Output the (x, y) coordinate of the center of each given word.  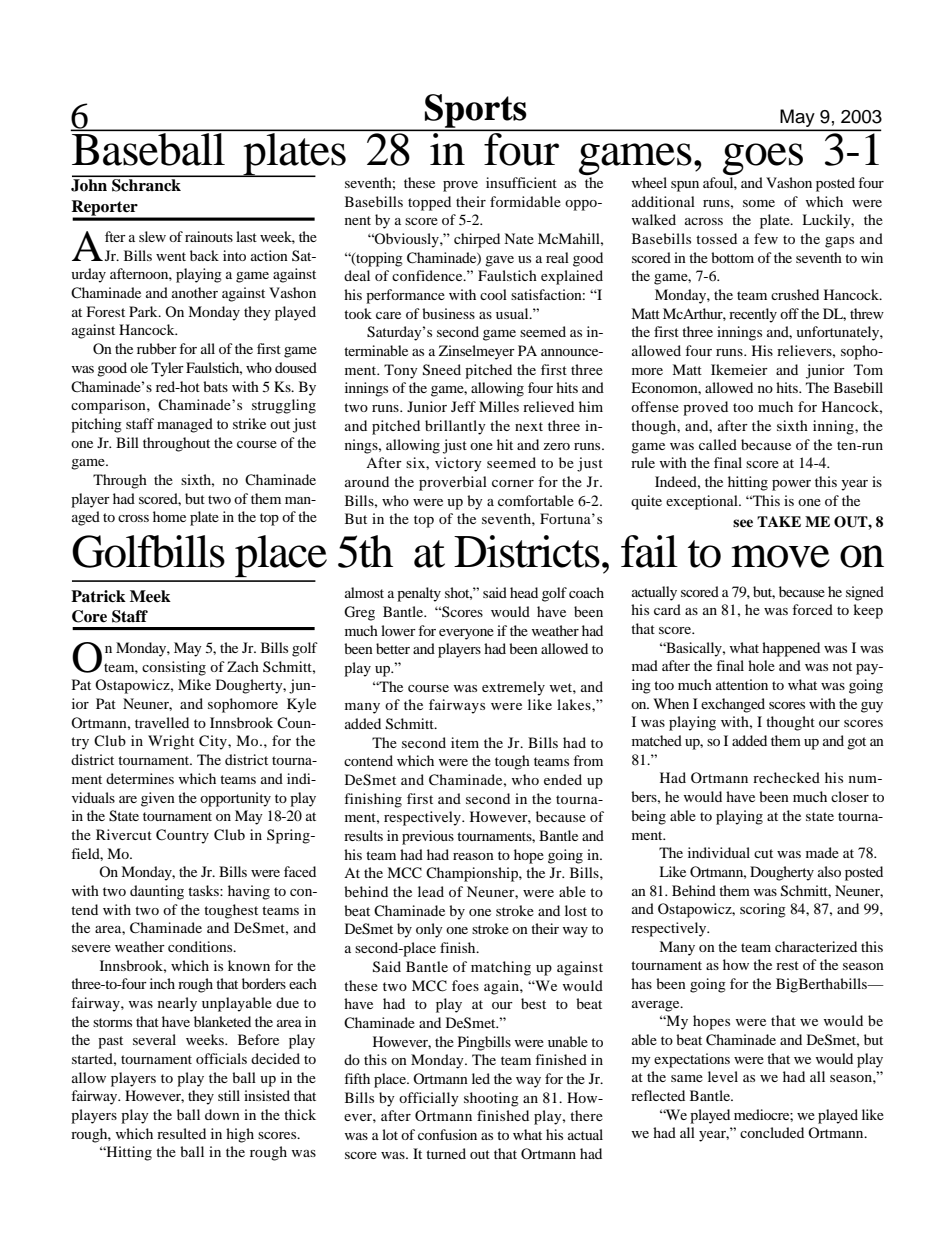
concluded (772, 1132)
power (791, 485)
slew (152, 236)
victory (458, 464)
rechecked (786, 777)
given (158, 799)
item (465, 742)
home (169, 516)
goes (763, 160)
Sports (476, 112)
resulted (181, 1133)
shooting (491, 1099)
